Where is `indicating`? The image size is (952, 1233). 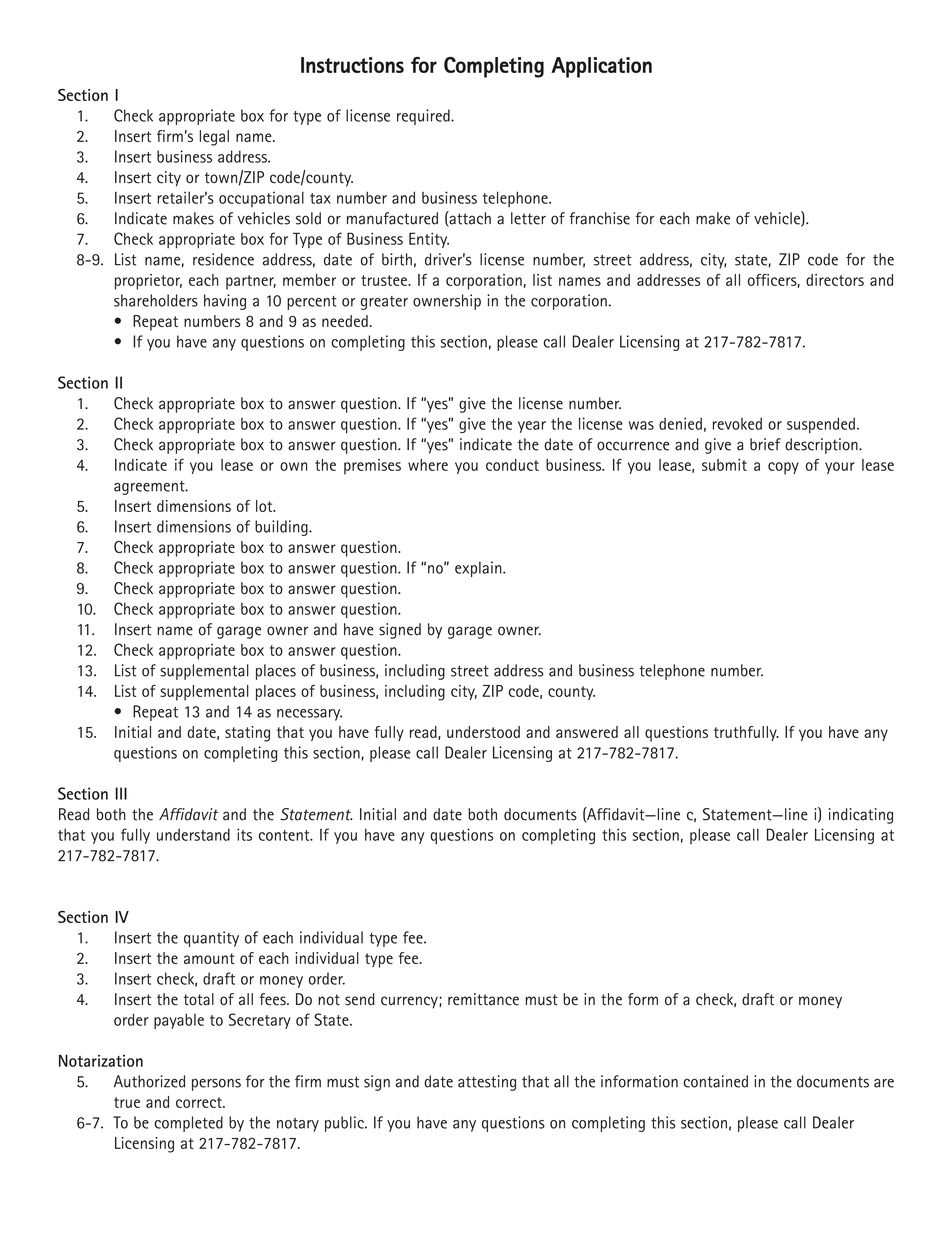
indicating is located at coordinates (861, 816).
